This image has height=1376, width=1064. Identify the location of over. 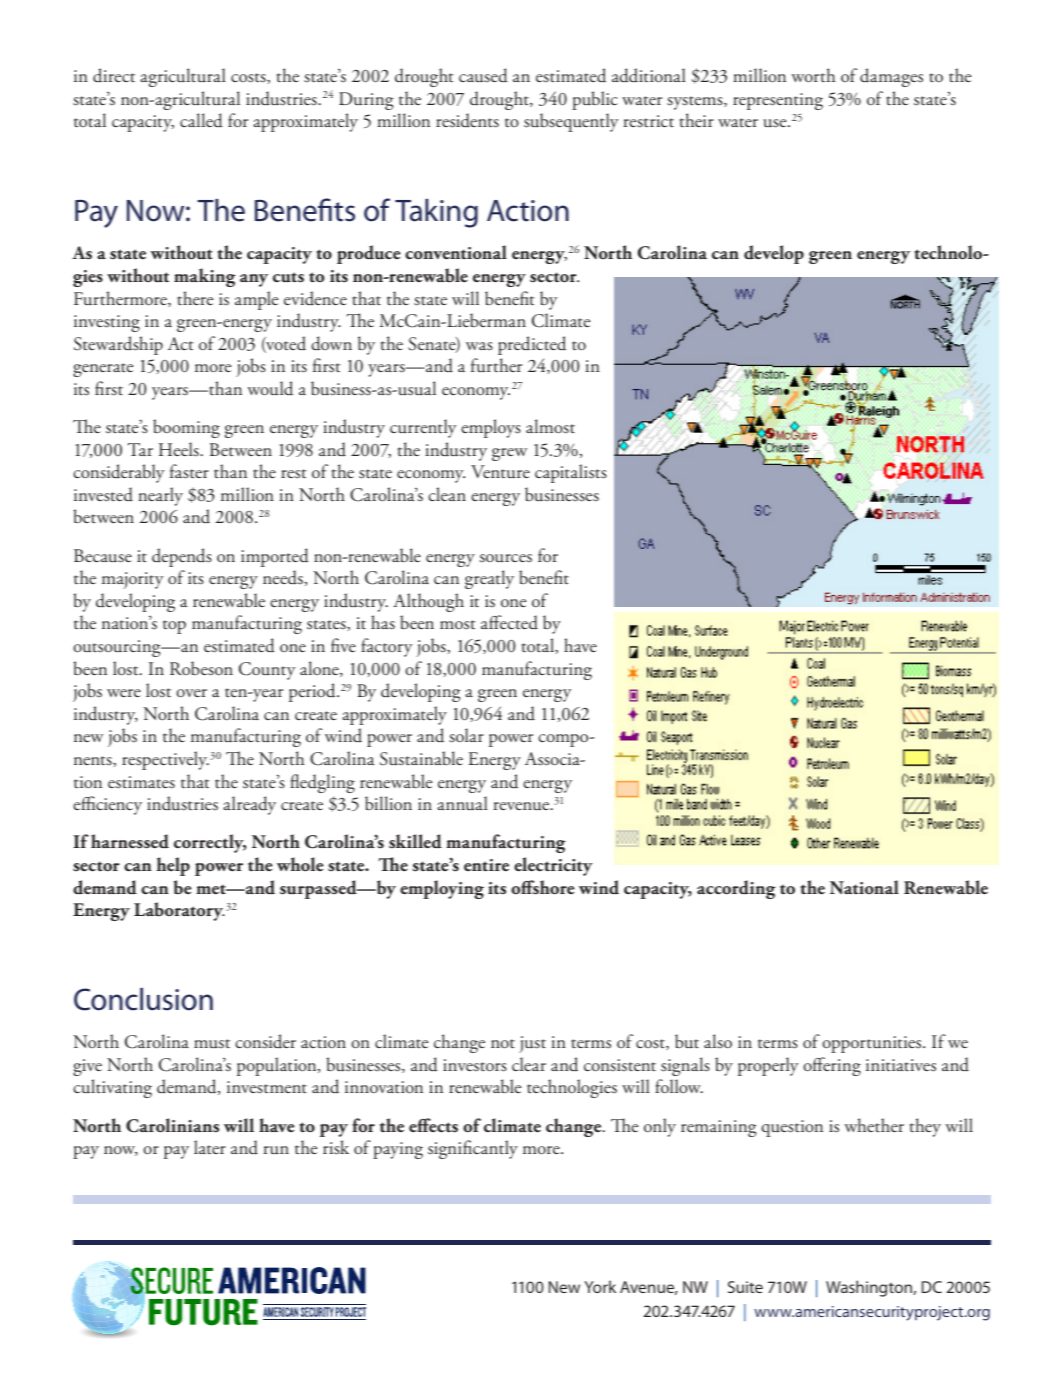
(191, 693).
